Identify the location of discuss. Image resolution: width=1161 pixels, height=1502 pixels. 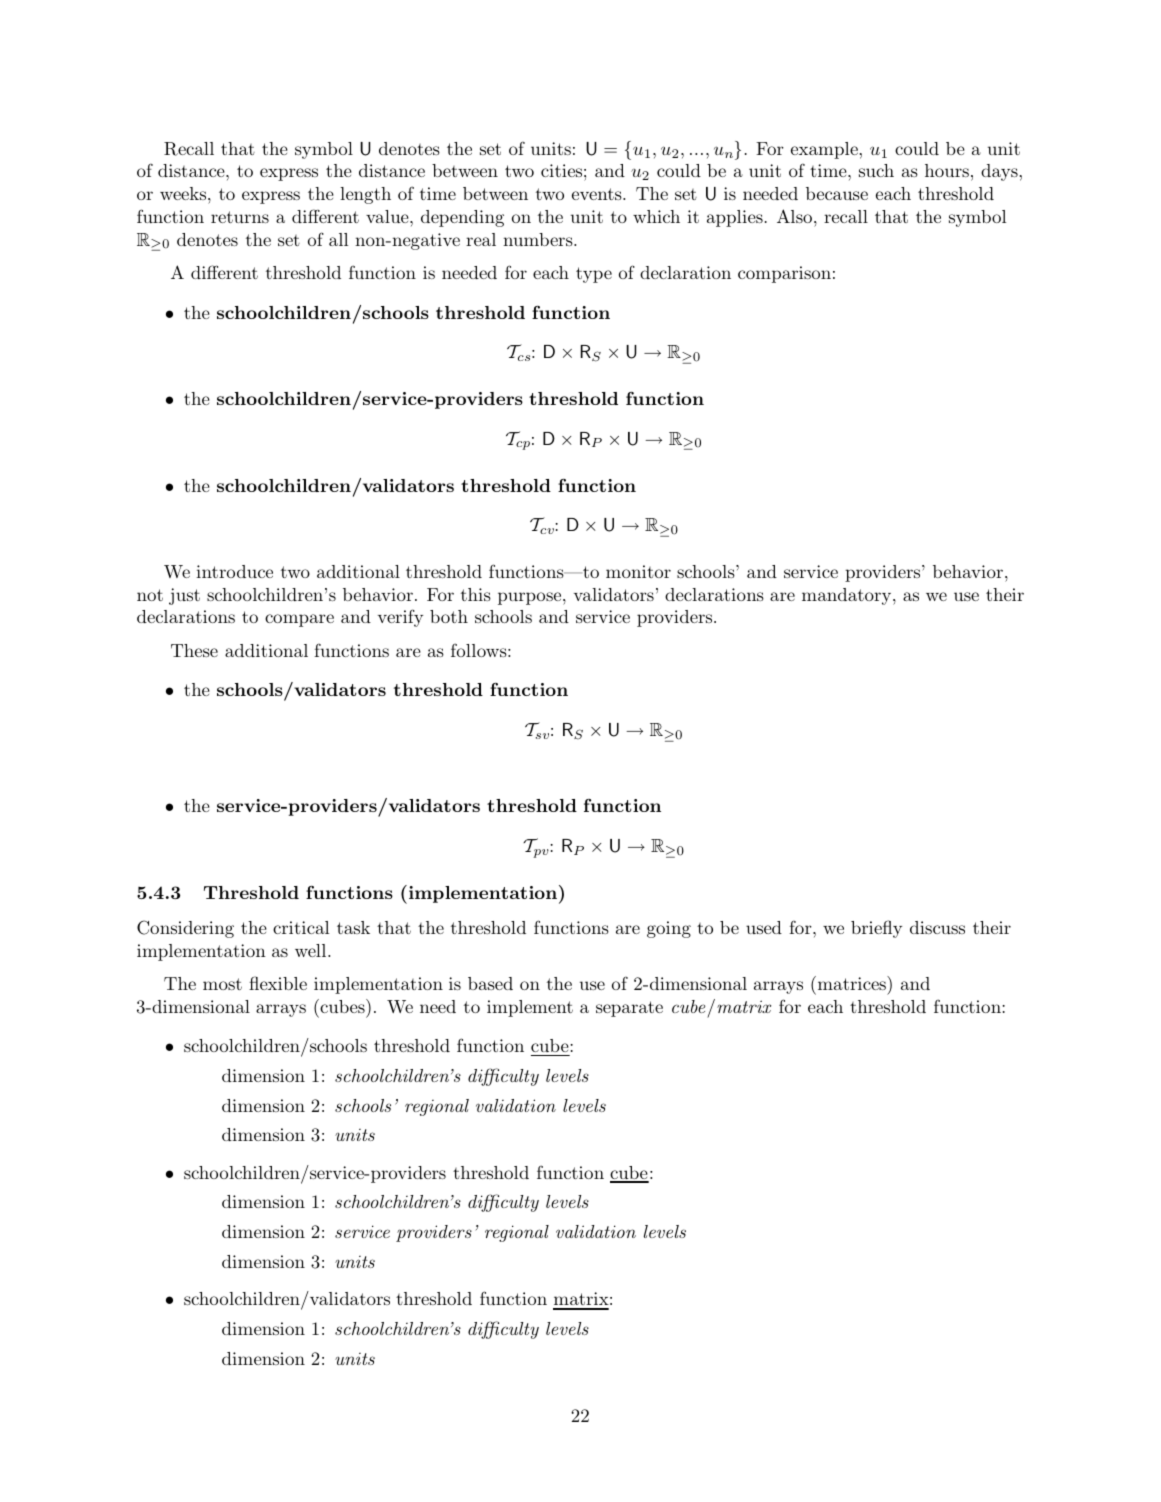
(937, 927).
